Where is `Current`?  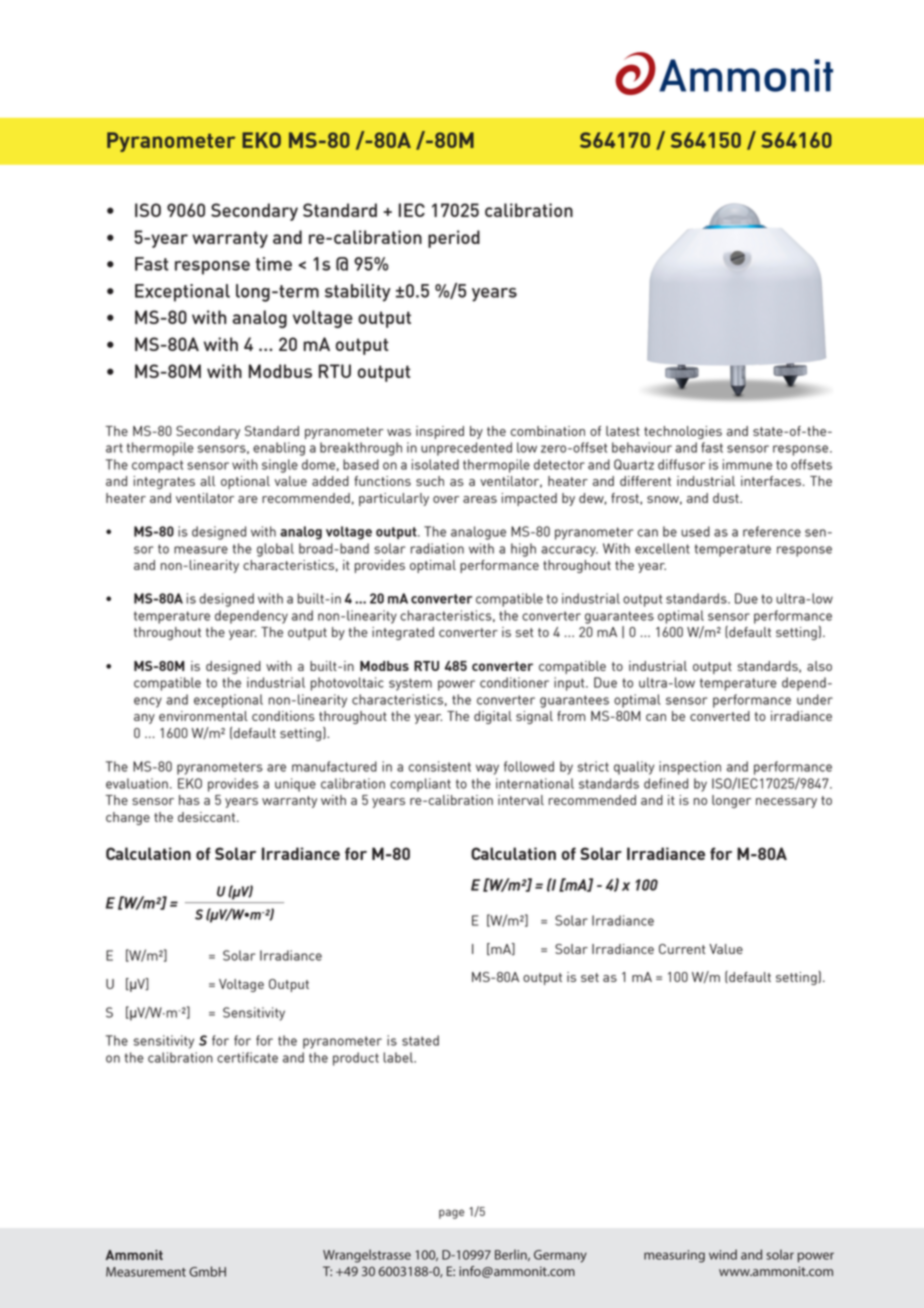
Current is located at coordinates (682, 949).
